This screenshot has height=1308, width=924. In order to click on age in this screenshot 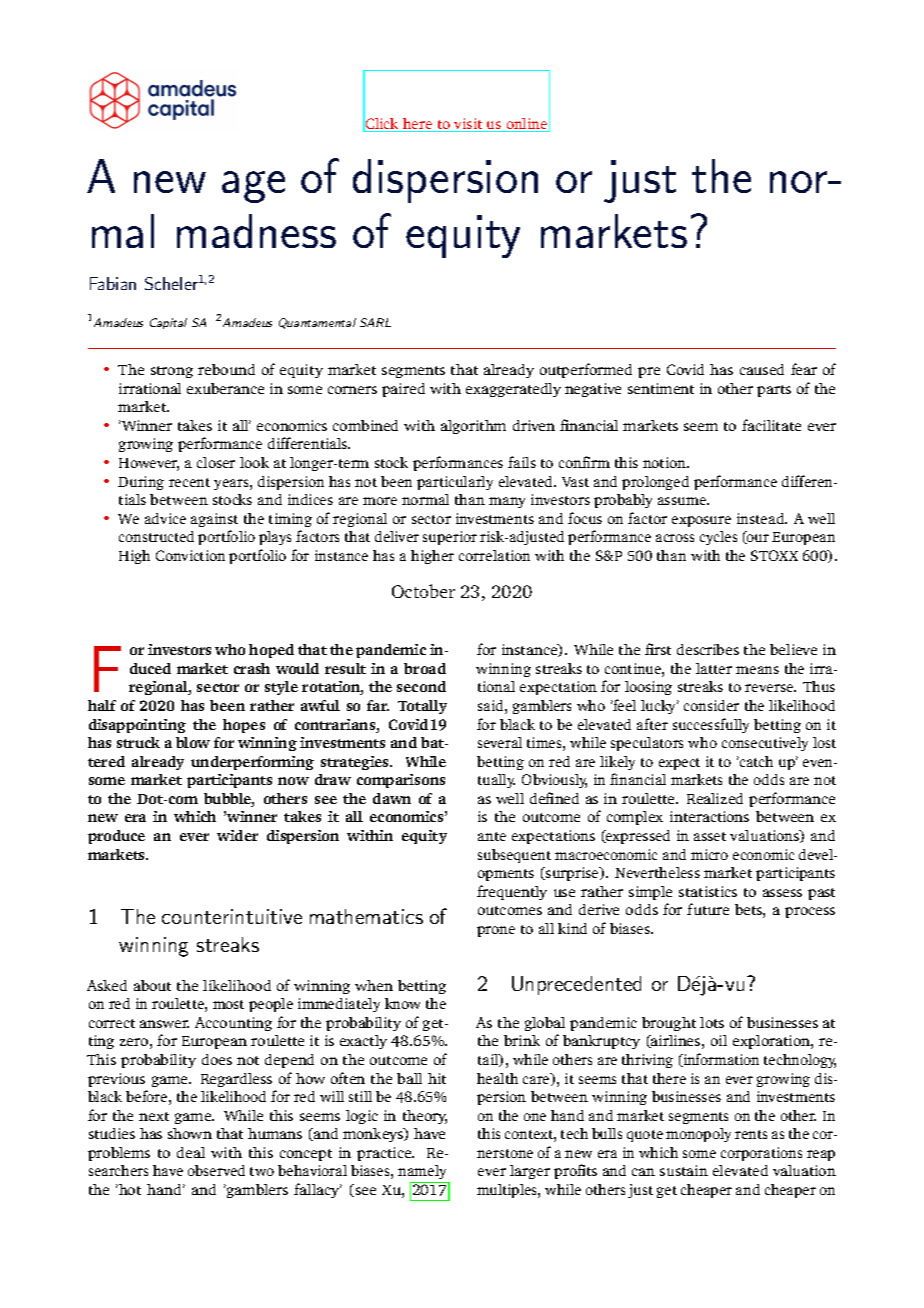, I will do `click(253, 187)`.
